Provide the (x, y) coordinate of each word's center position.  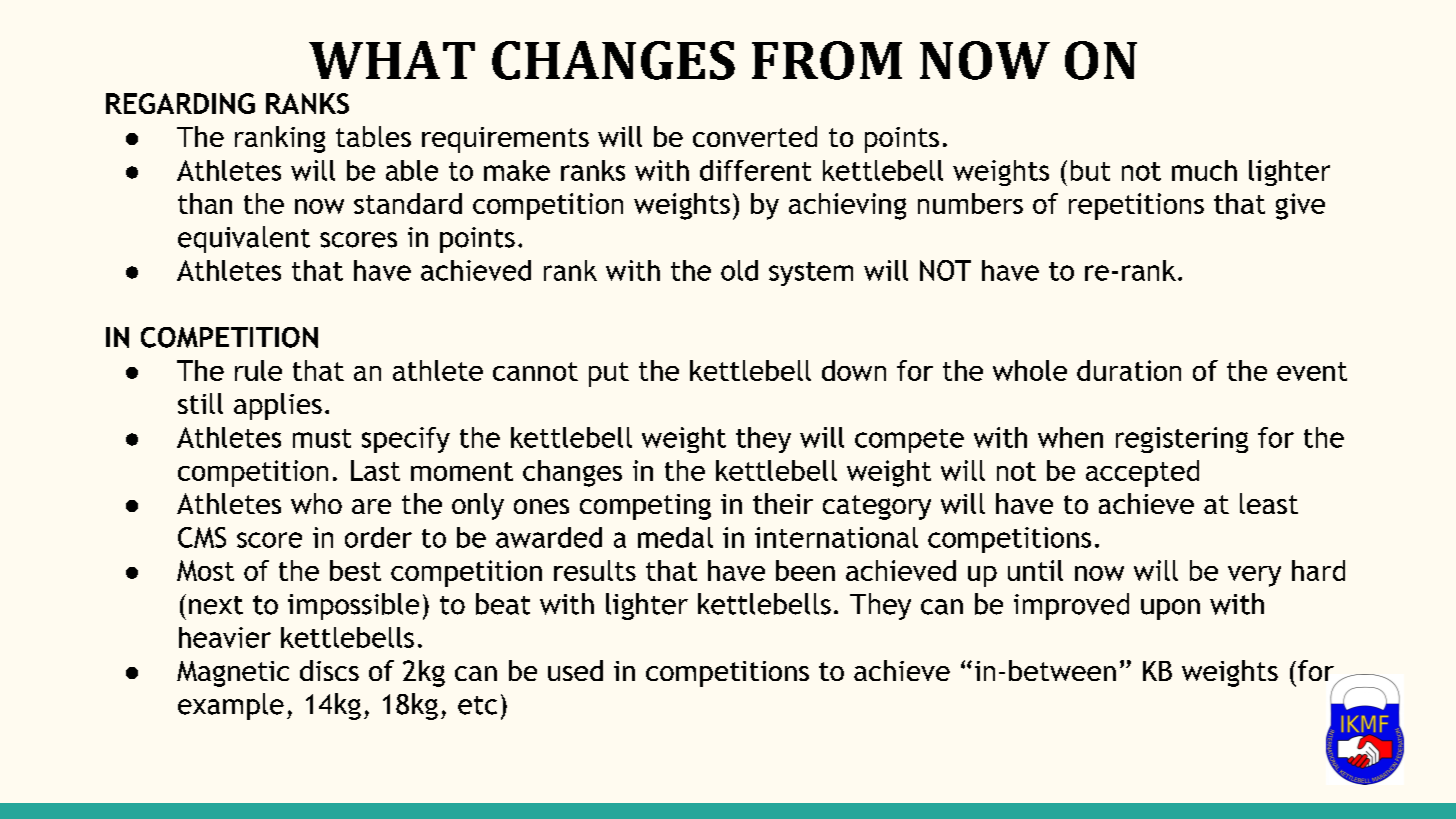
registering (1182, 440)
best (355, 570)
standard (408, 203)
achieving (847, 206)
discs (329, 670)
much (1204, 170)
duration (1129, 370)
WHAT (392, 60)
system (811, 274)
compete (909, 441)
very (1254, 576)
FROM (827, 60)
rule (258, 370)
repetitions (1136, 206)
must (322, 438)
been (805, 570)
